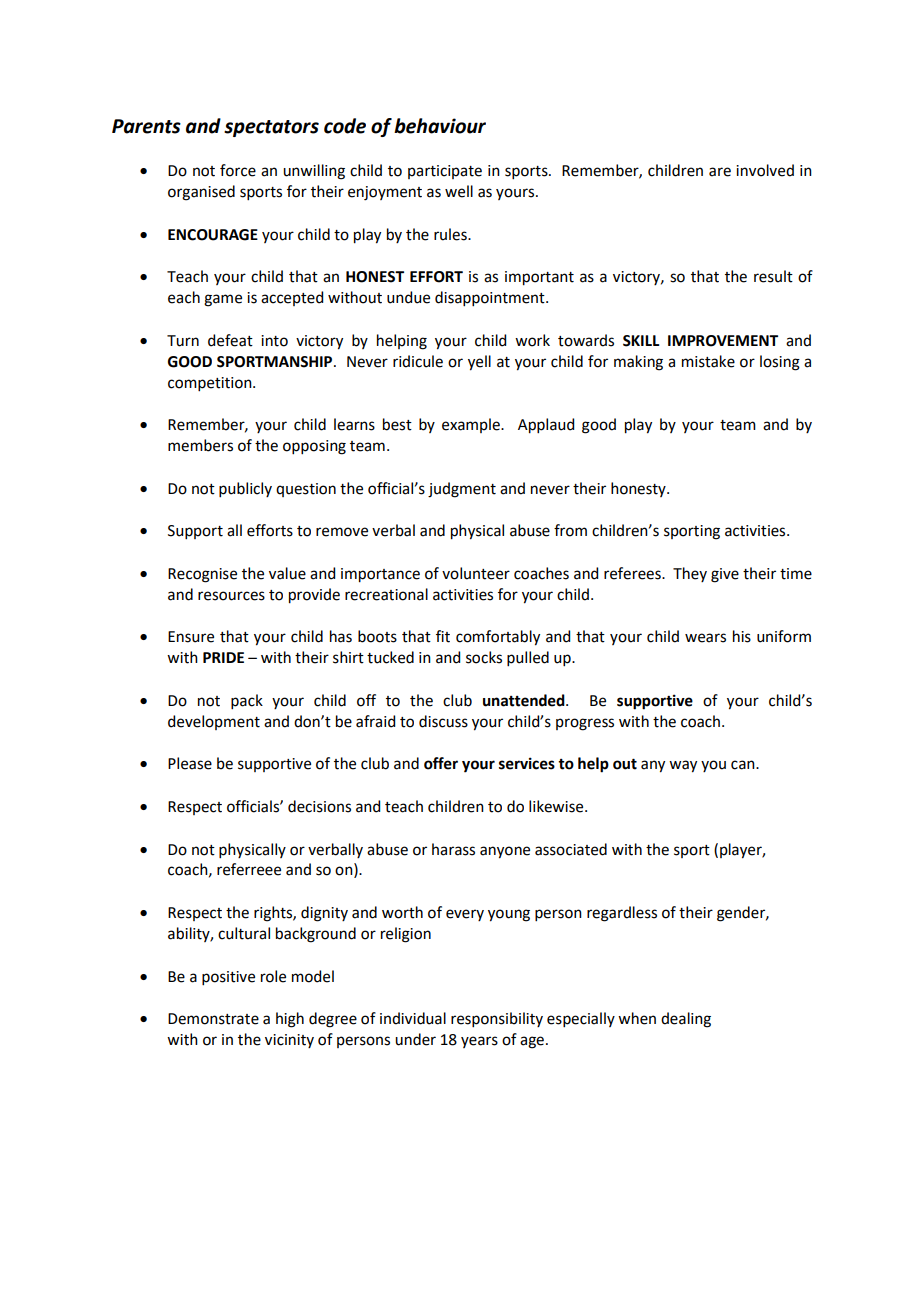  I want to click on force, so click(238, 170).
